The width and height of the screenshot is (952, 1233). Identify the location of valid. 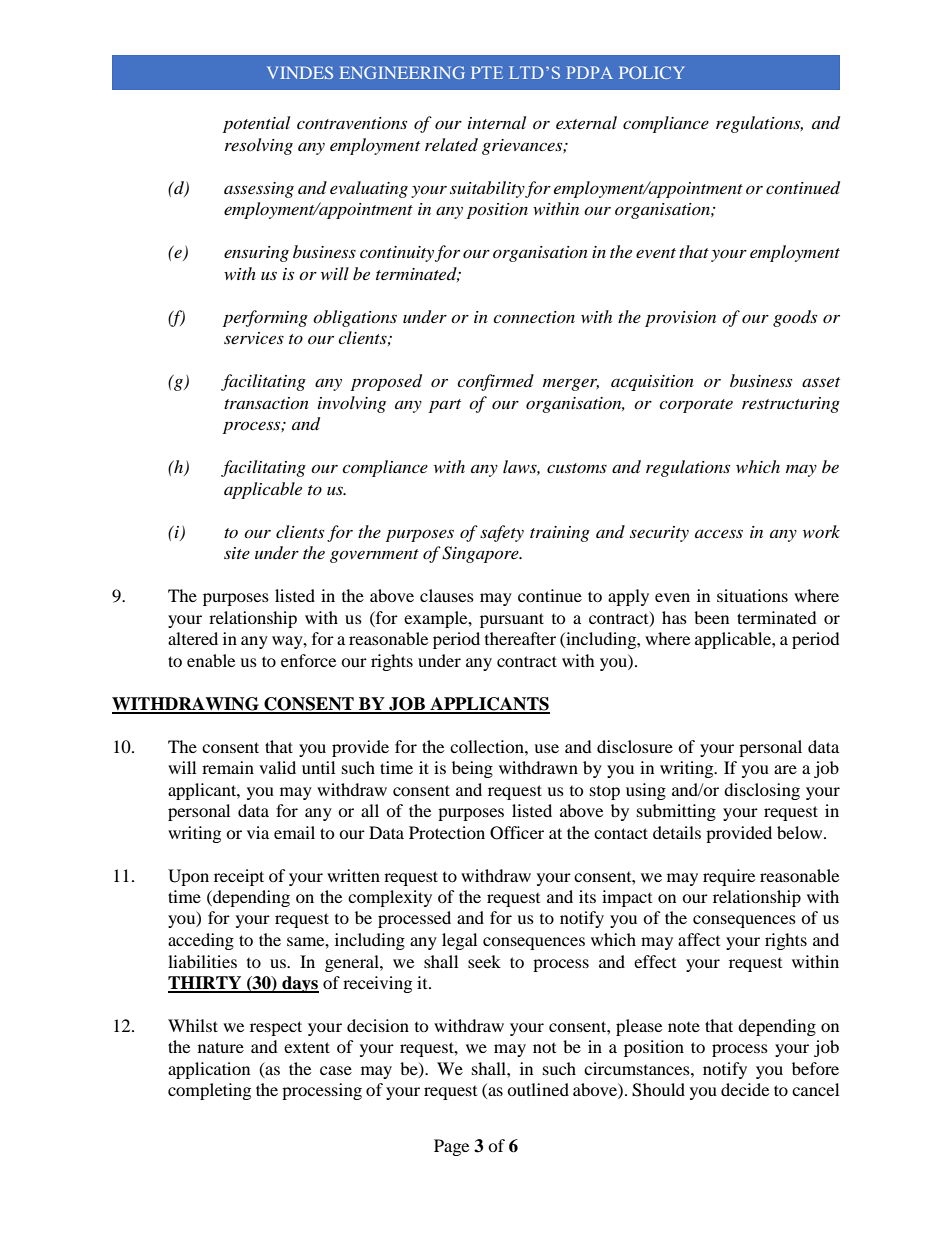
(277, 767).
